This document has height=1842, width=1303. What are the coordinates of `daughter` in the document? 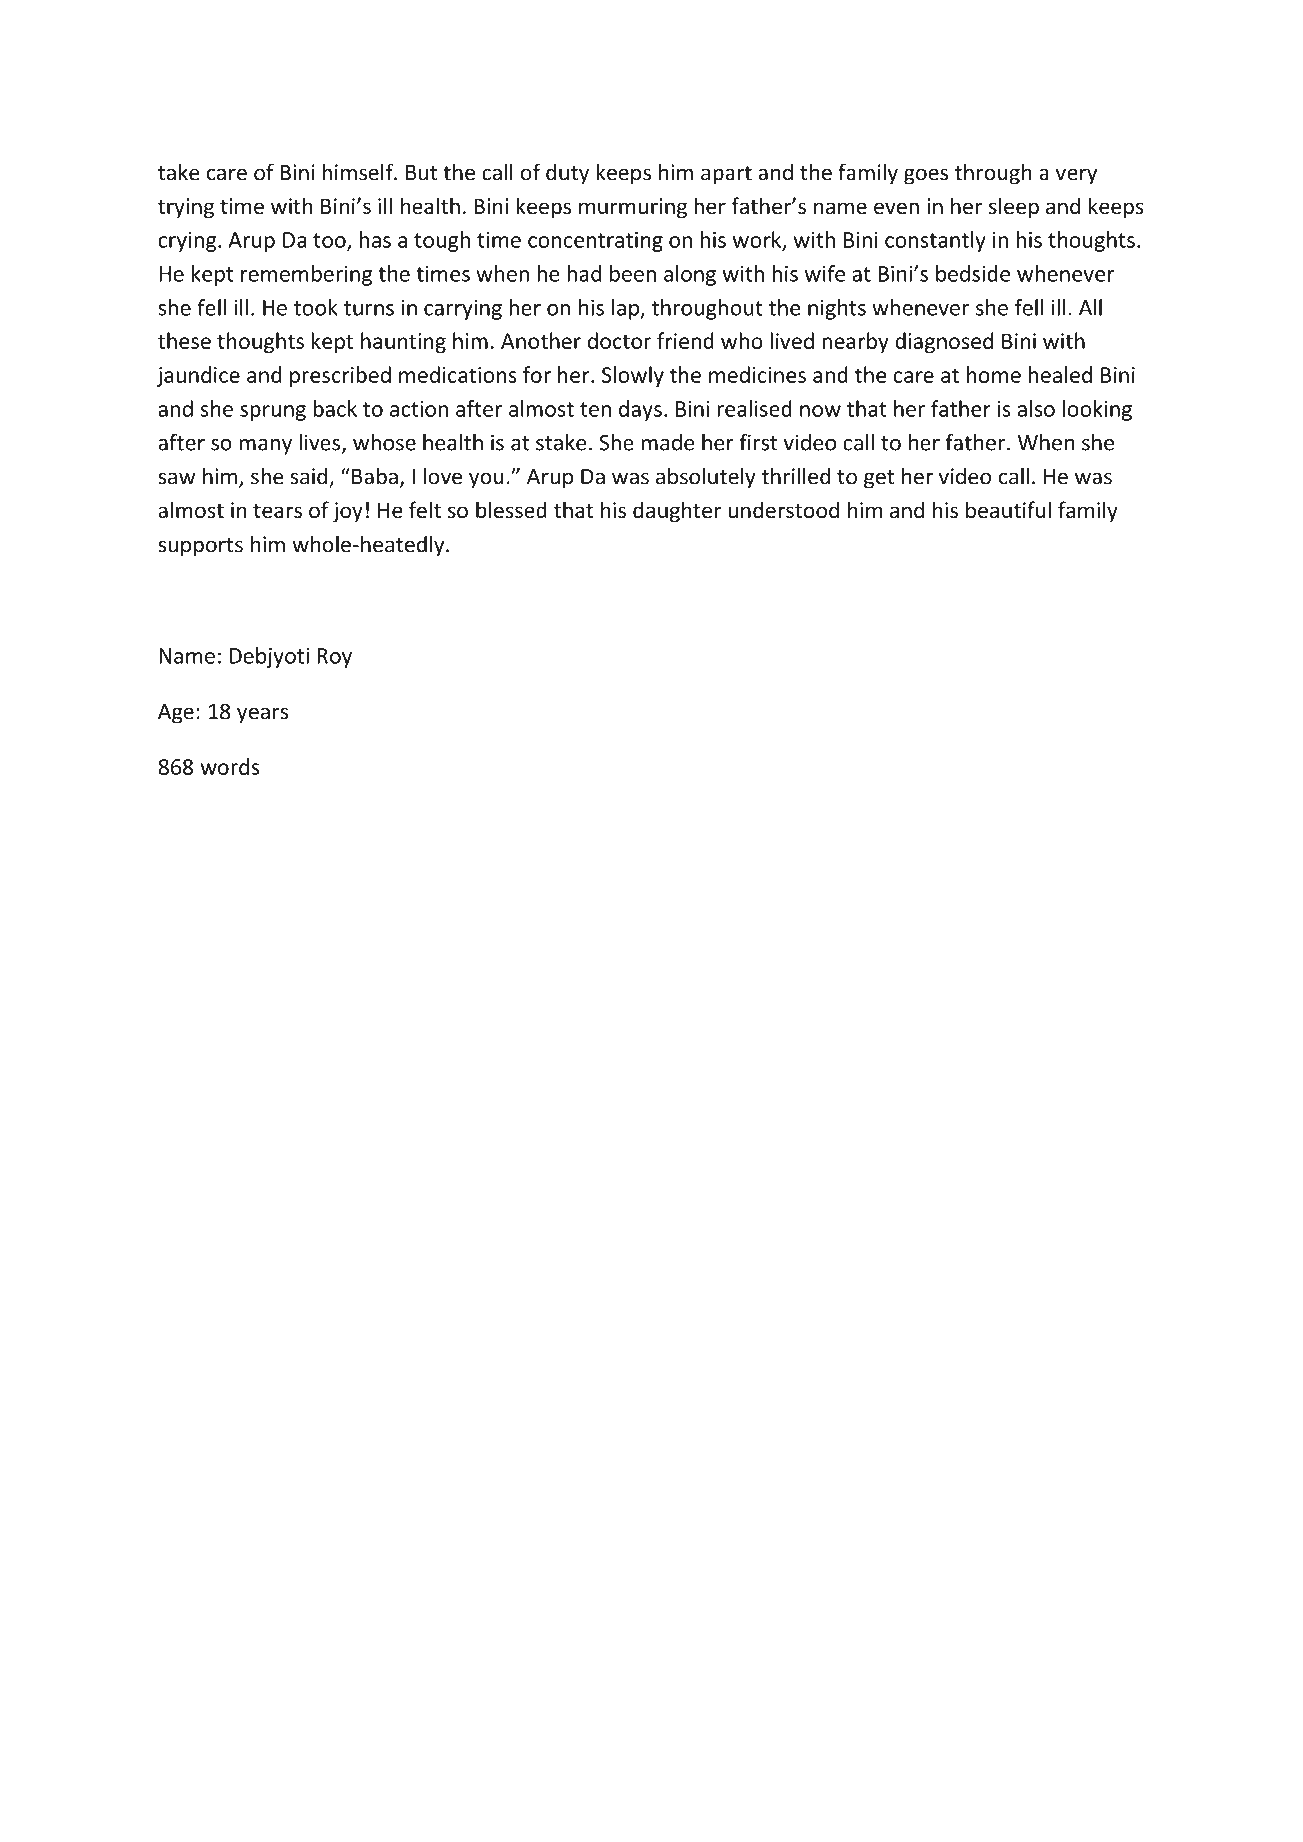 It's located at (677, 512).
